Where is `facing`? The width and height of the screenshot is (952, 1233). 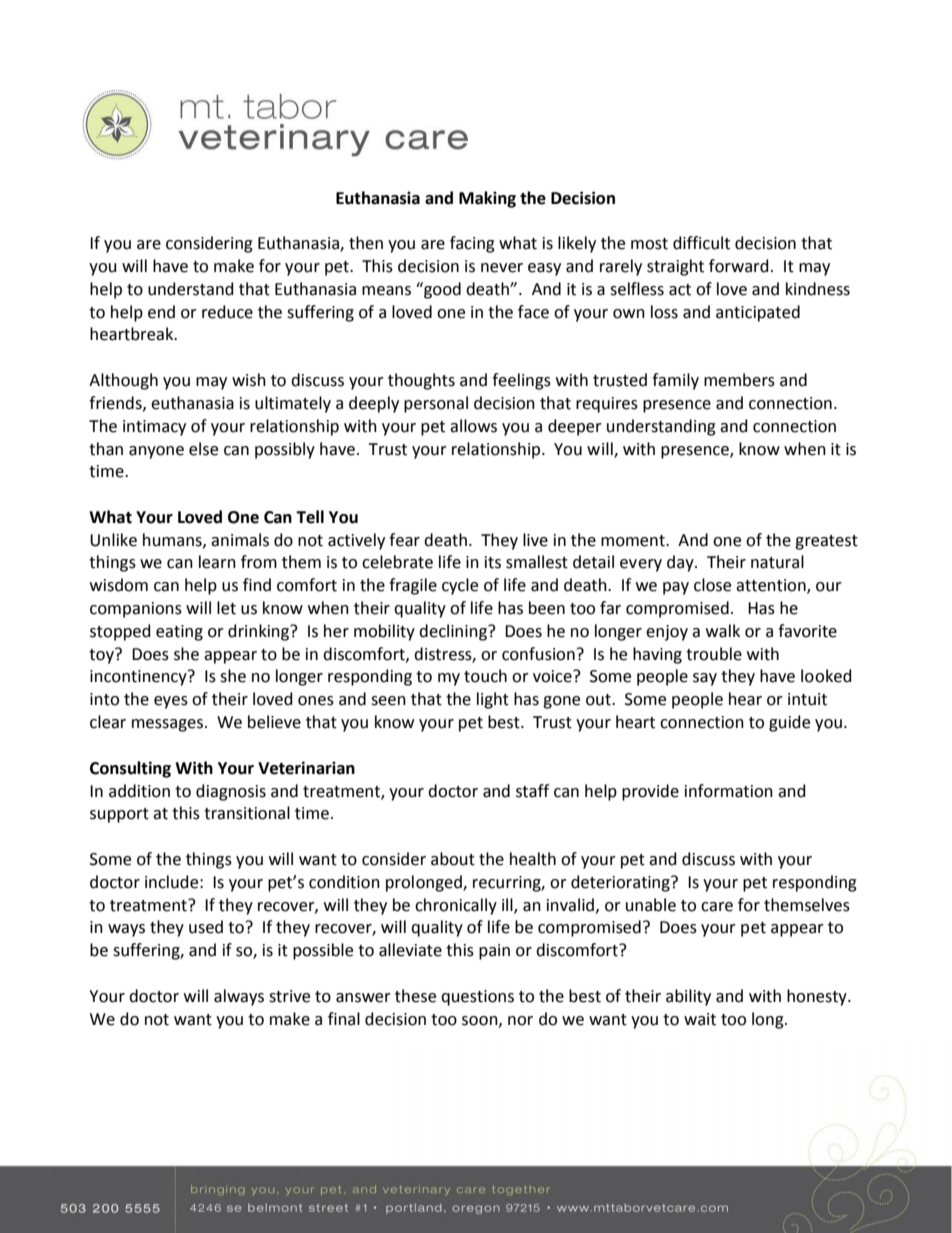
facing is located at coordinates (472, 244).
